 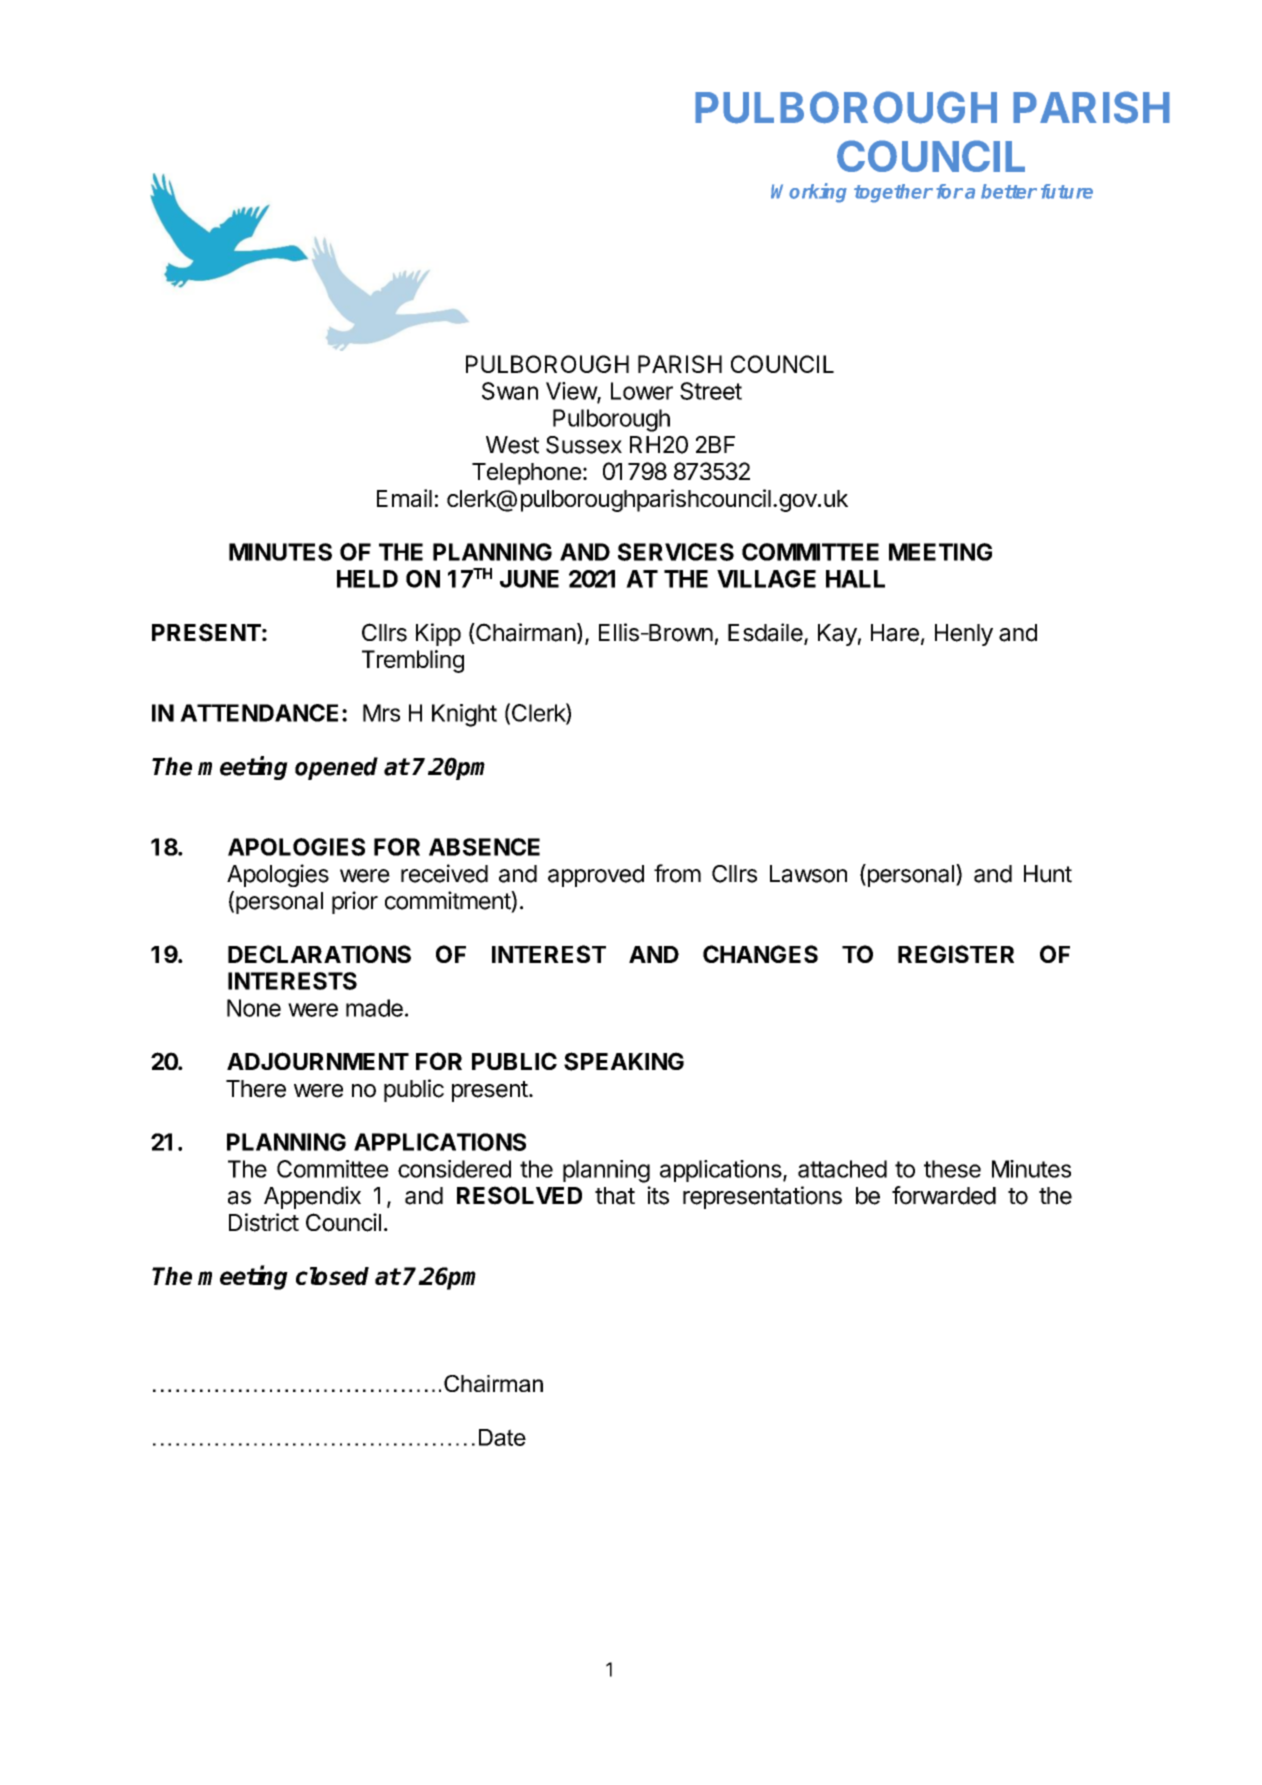 I want to click on from, so click(x=677, y=873).
